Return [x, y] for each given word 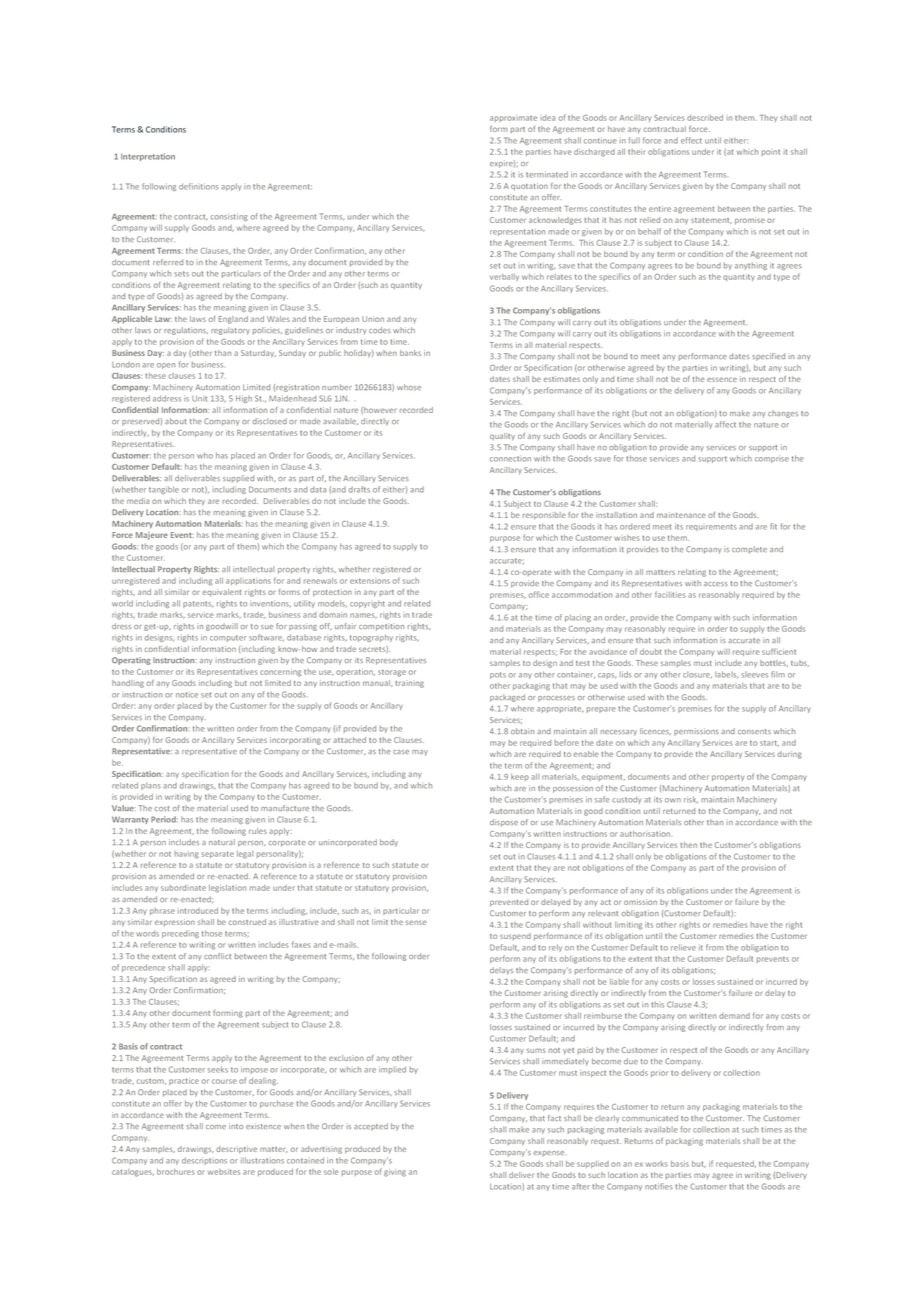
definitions [199, 186]
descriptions [204, 1161]
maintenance [681, 515]
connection [510, 459]
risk [691, 799]
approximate [513, 119]
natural [222, 842]
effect [691, 140]
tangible [164, 490]
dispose [504, 823]
